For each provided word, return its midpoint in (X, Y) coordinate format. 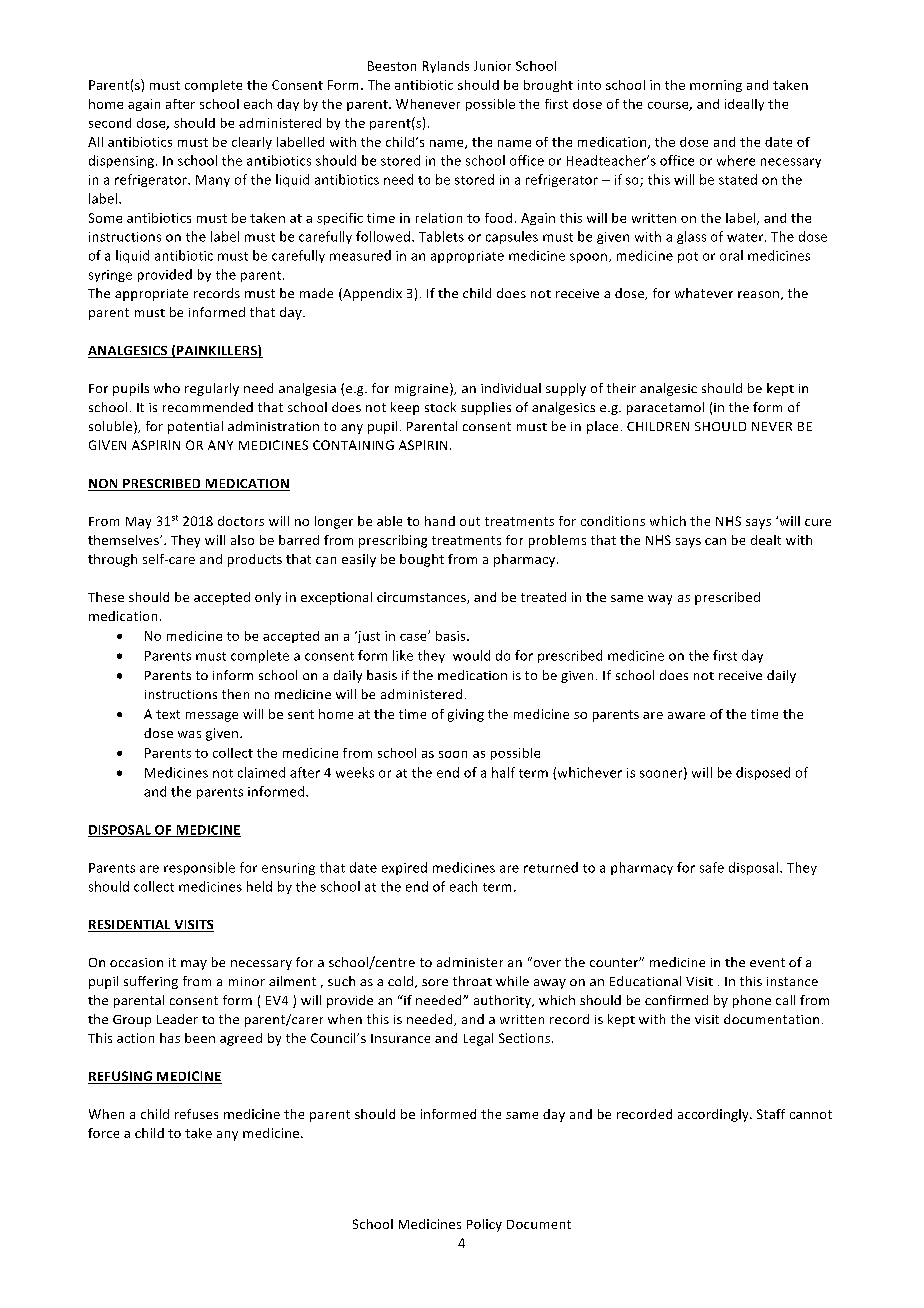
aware (686, 715)
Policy (484, 1225)
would (471, 655)
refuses (196, 1114)
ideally (744, 105)
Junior (492, 66)
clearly (252, 143)
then (235, 694)
